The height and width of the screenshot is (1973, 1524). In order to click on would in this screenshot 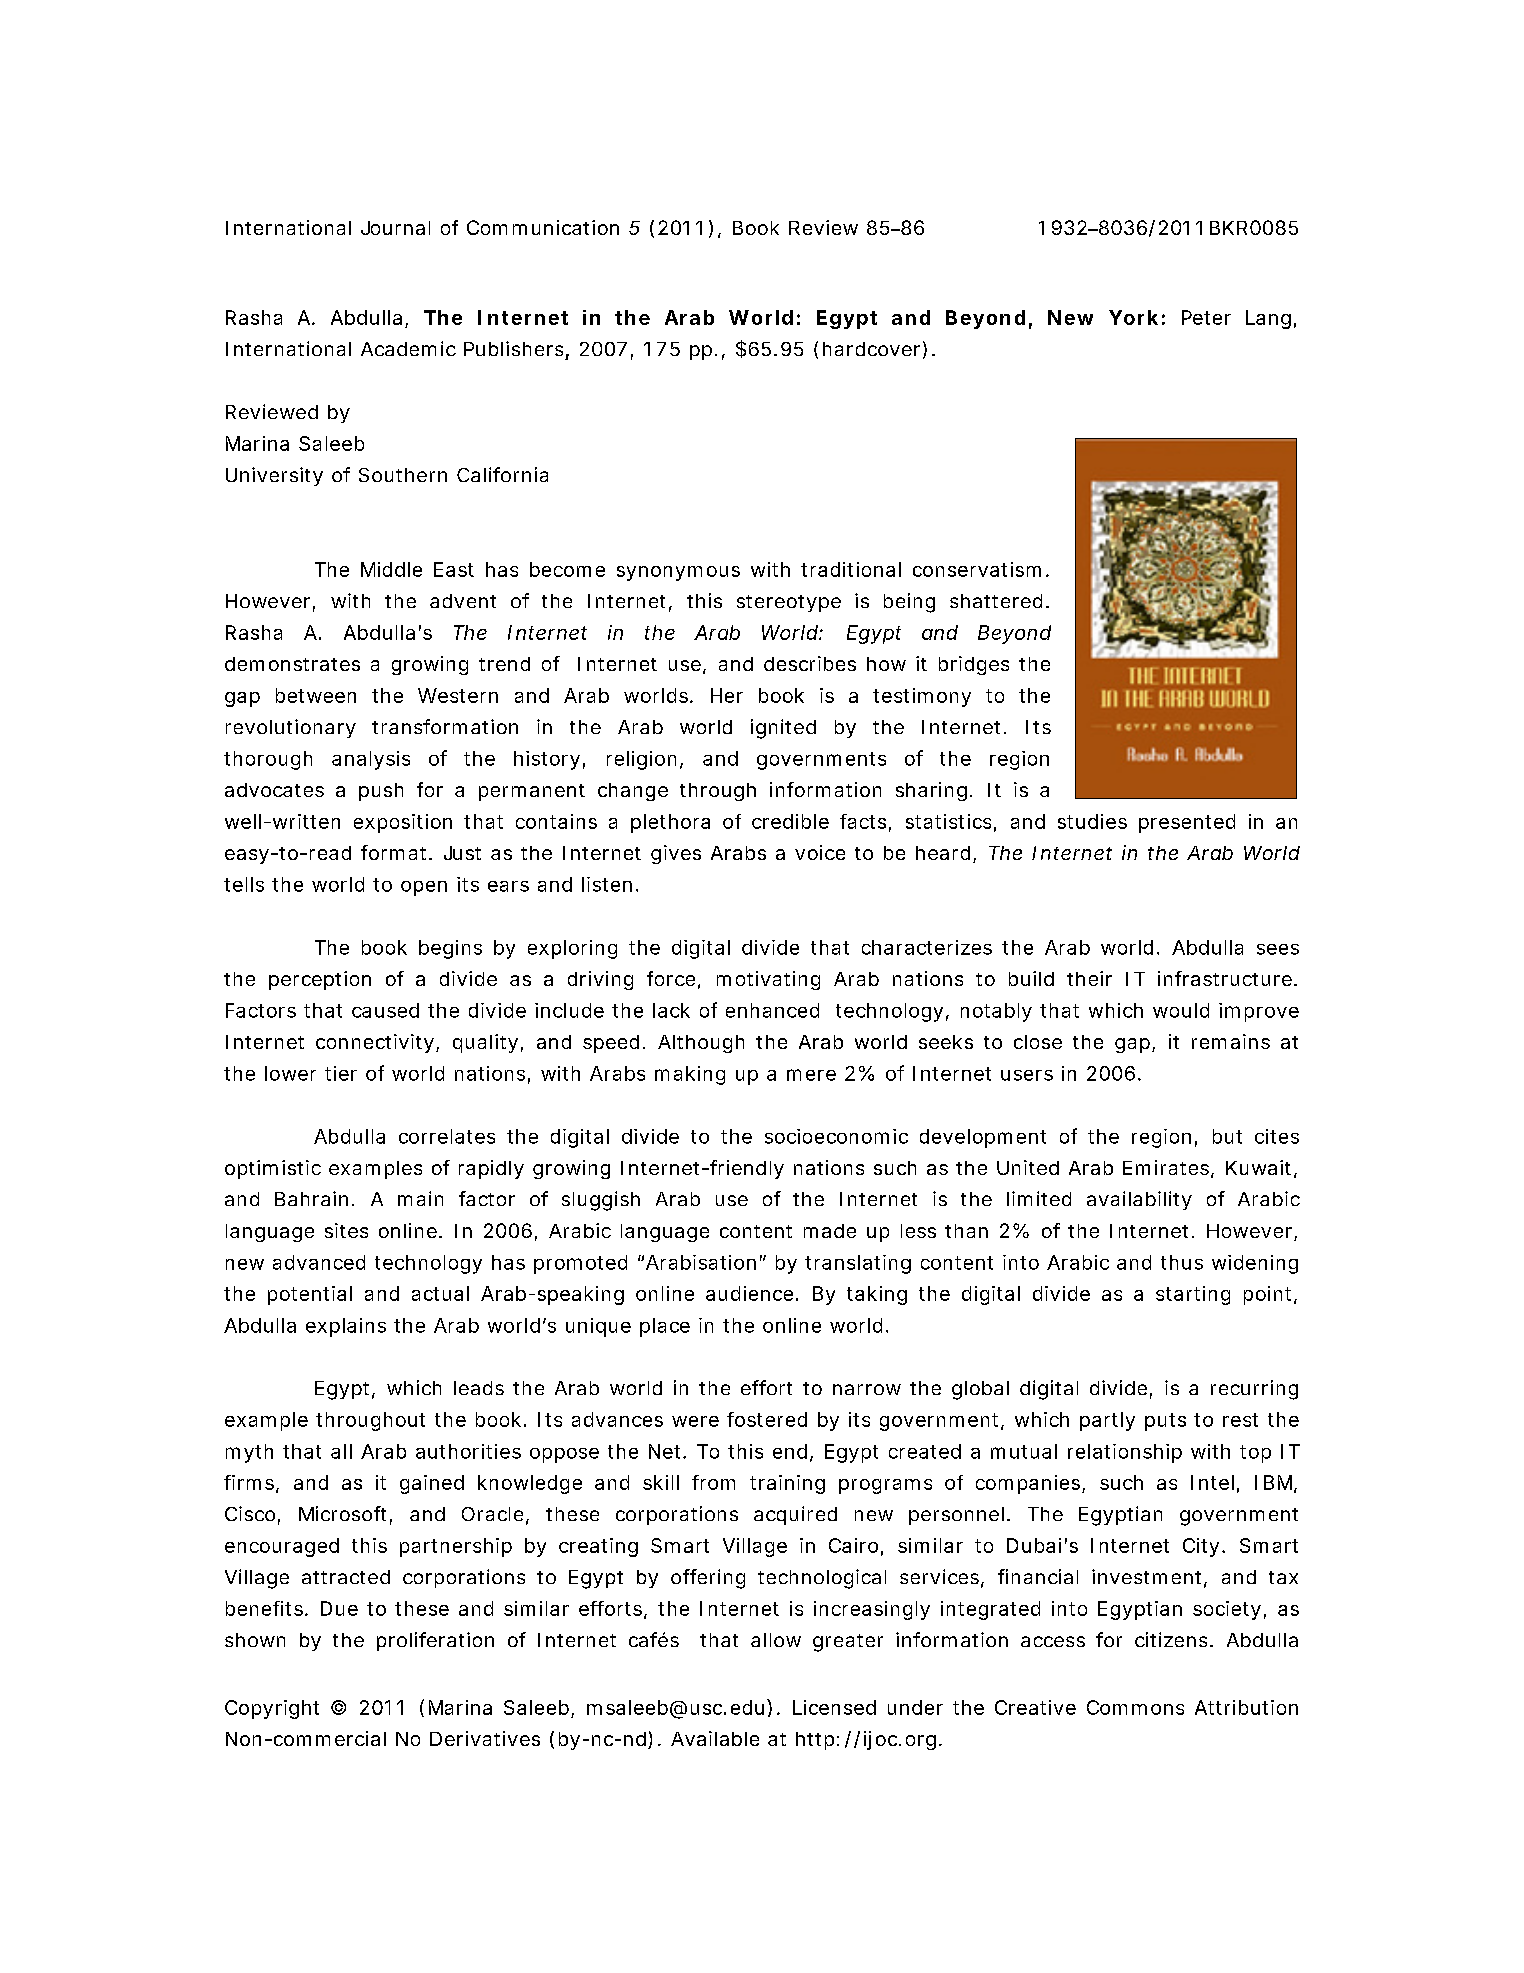, I will do `click(1181, 1010)`.
